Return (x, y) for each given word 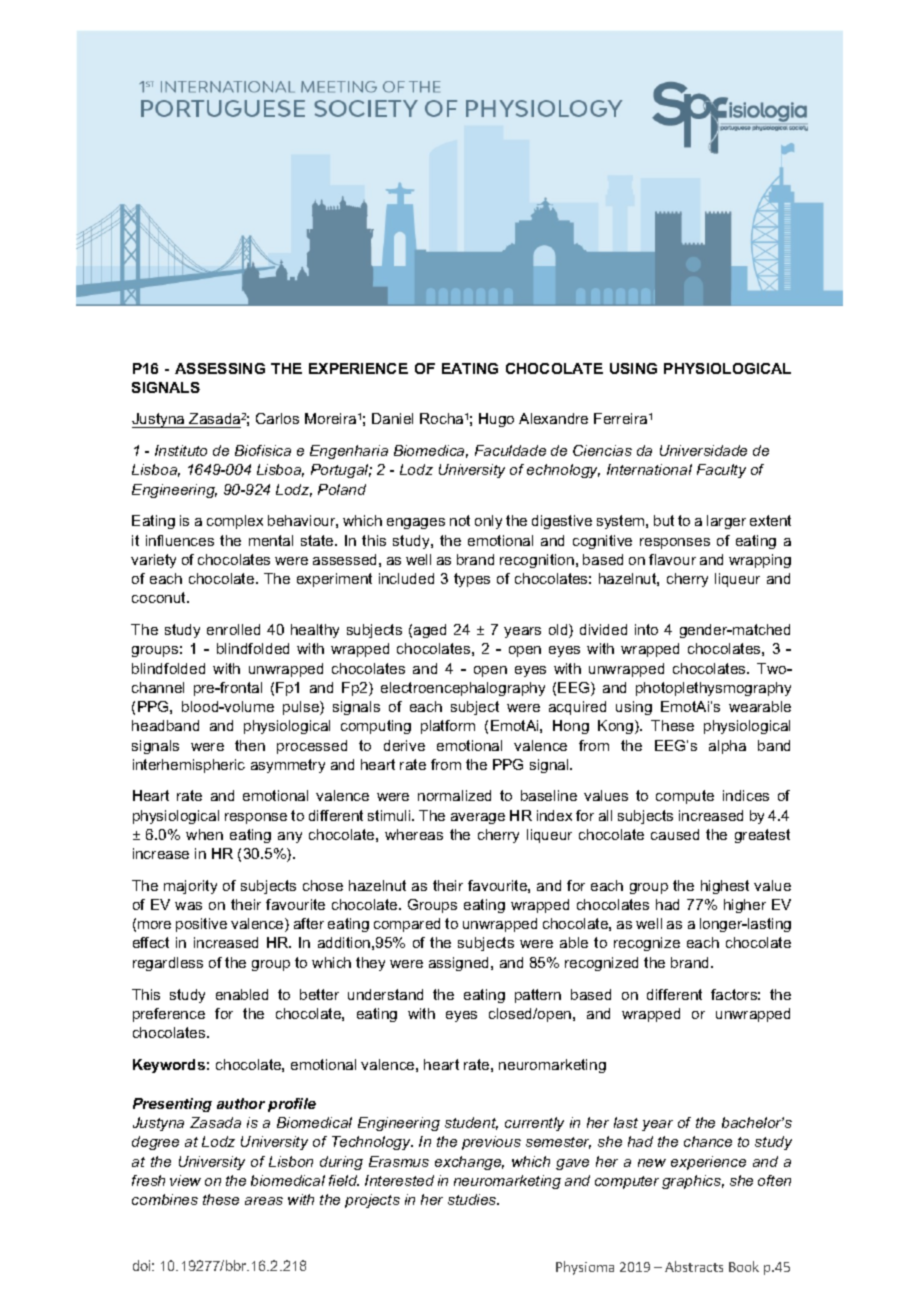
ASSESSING (220, 368)
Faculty (721, 471)
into (646, 629)
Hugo (496, 420)
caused (675, 834)
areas (264, 1201)
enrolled (233, 629)
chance (708, 1141)
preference (169, 1015)
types (472, 580)
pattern (538, 996)
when (204, 834)
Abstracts (694, 1266)
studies (473, 1199)
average (478, 818)
